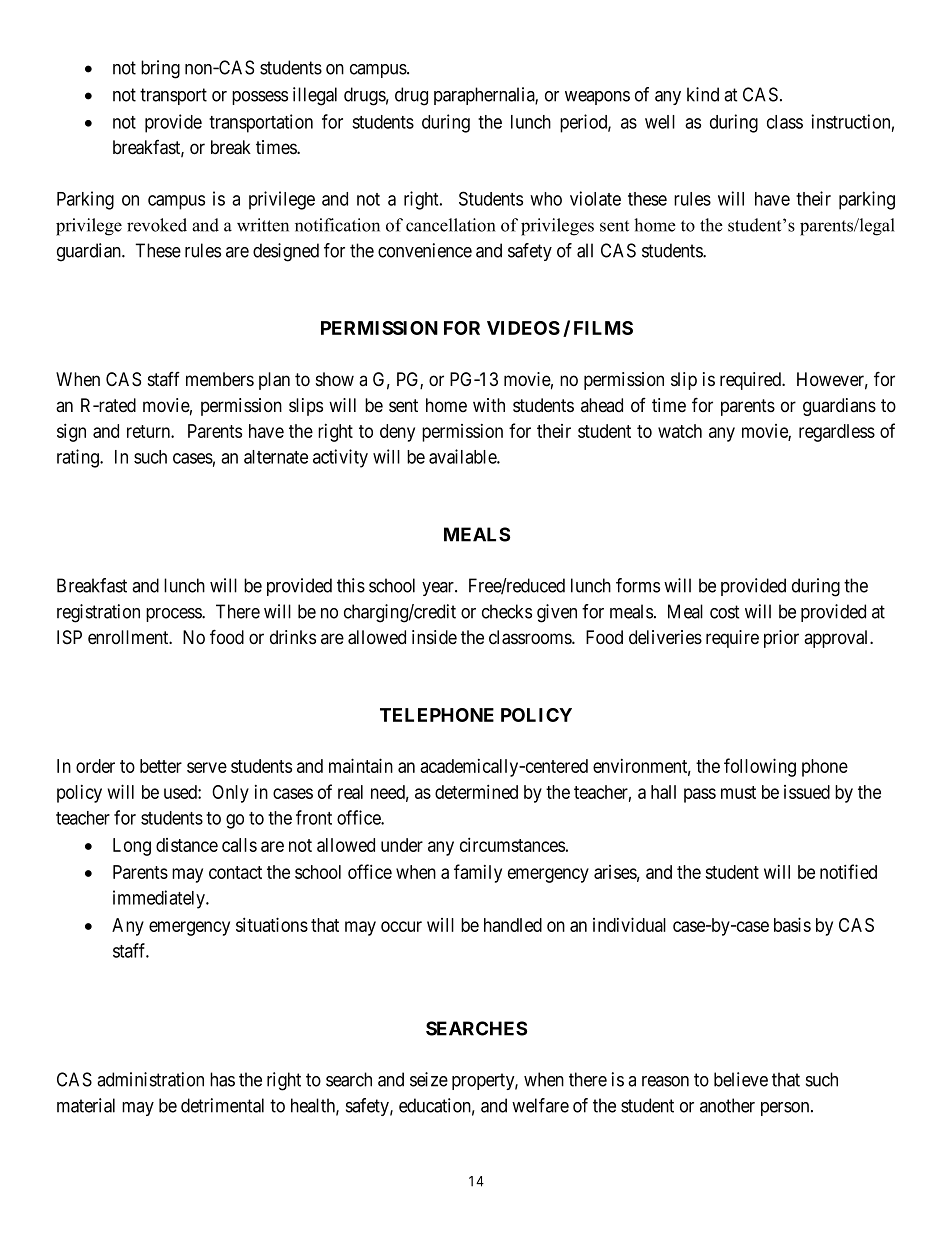  Describe the element at coordinates (792, 924) in the screenshot. I see `basis` at that location.
